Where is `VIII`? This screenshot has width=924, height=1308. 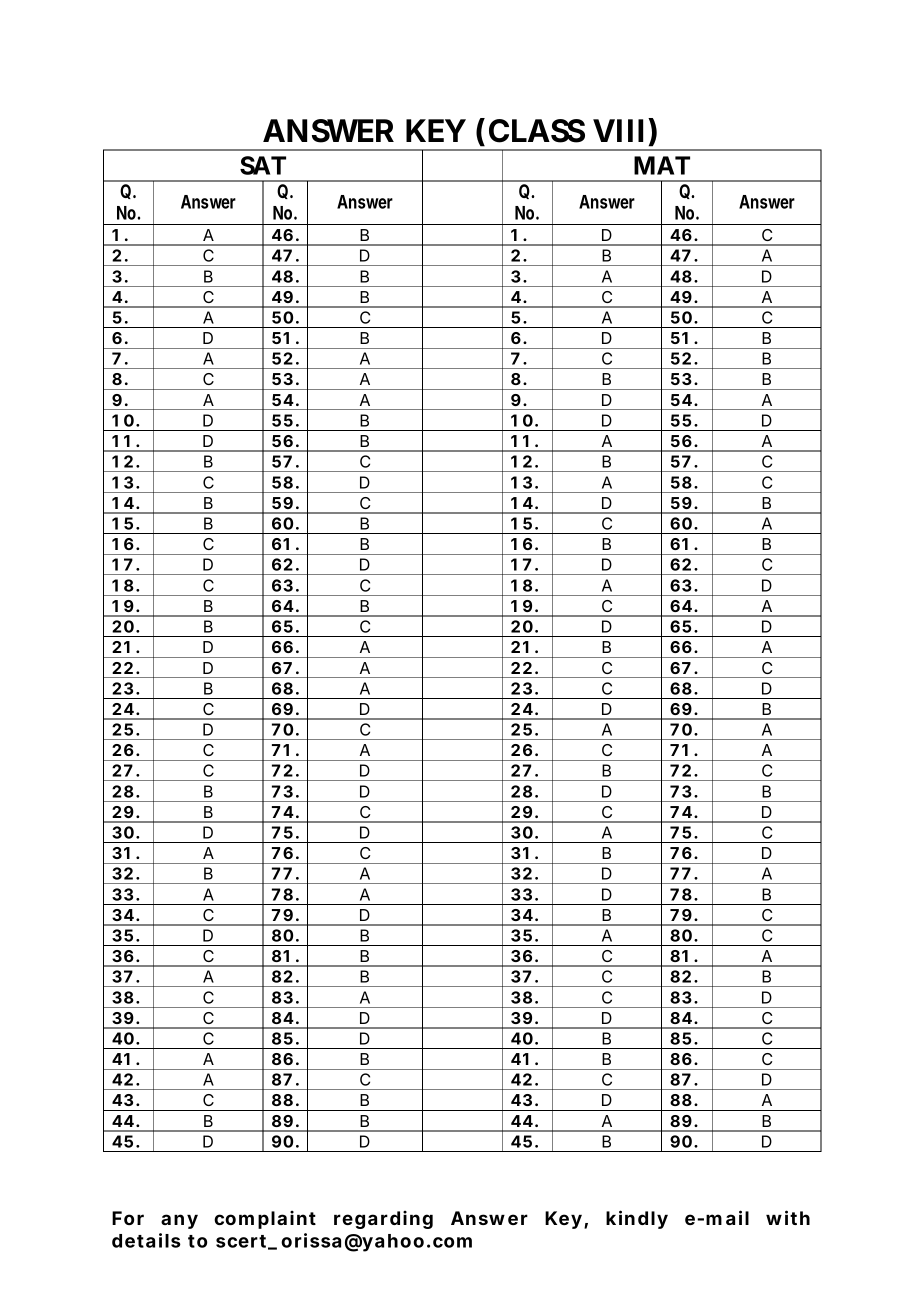
VIII is located at coordinates (618, 130).
